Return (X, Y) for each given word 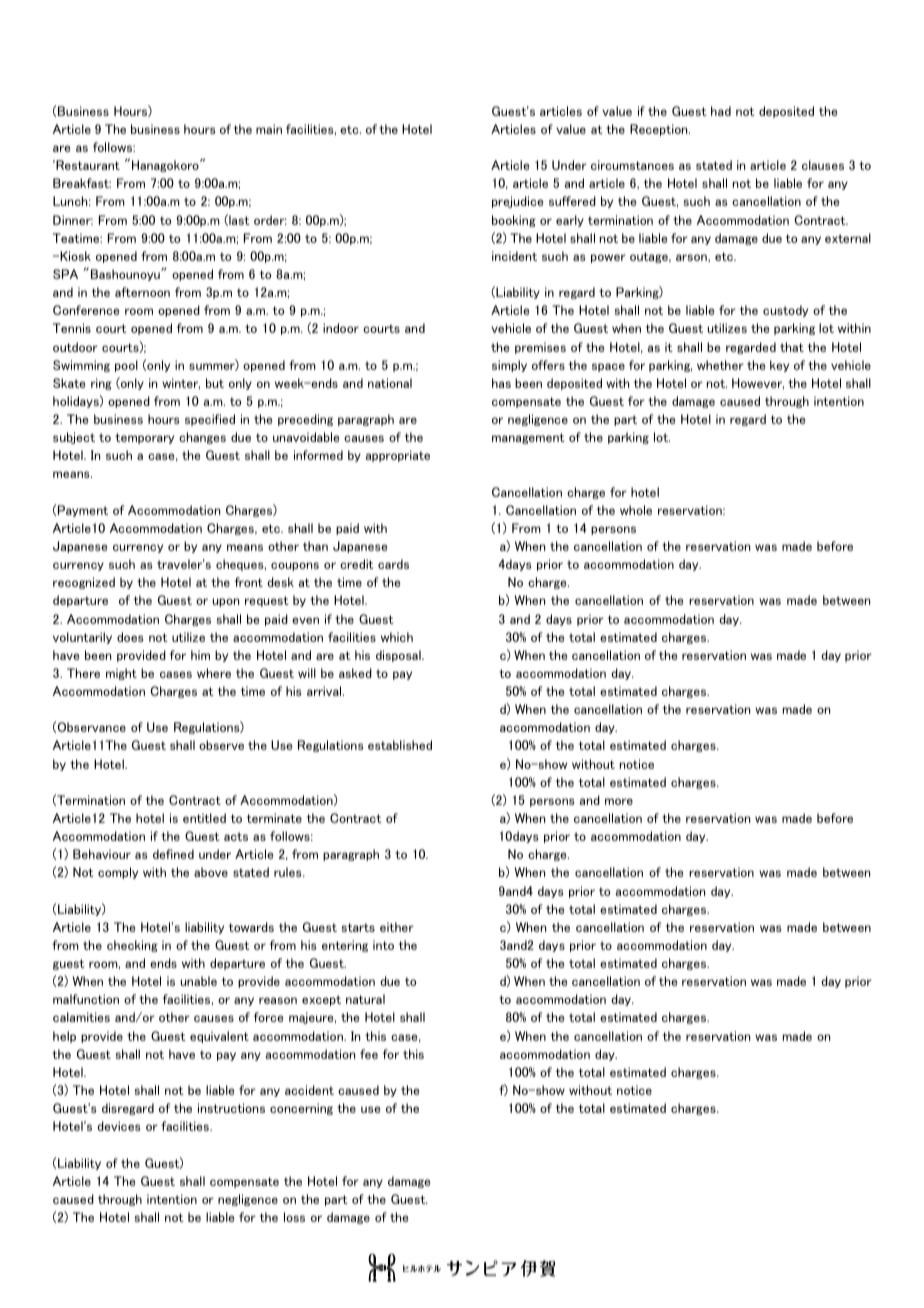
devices (118, 1126)
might (121, 674)
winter (181, 383)
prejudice (517, 202)
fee (369, 1054)
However (758, 383)
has (501, 383)
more (619, 801)
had (721, 111)
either (397, 927)
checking (132, 946)
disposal (399, 656)
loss (294, 1217)
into (383, 945)
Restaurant (87, 165)
